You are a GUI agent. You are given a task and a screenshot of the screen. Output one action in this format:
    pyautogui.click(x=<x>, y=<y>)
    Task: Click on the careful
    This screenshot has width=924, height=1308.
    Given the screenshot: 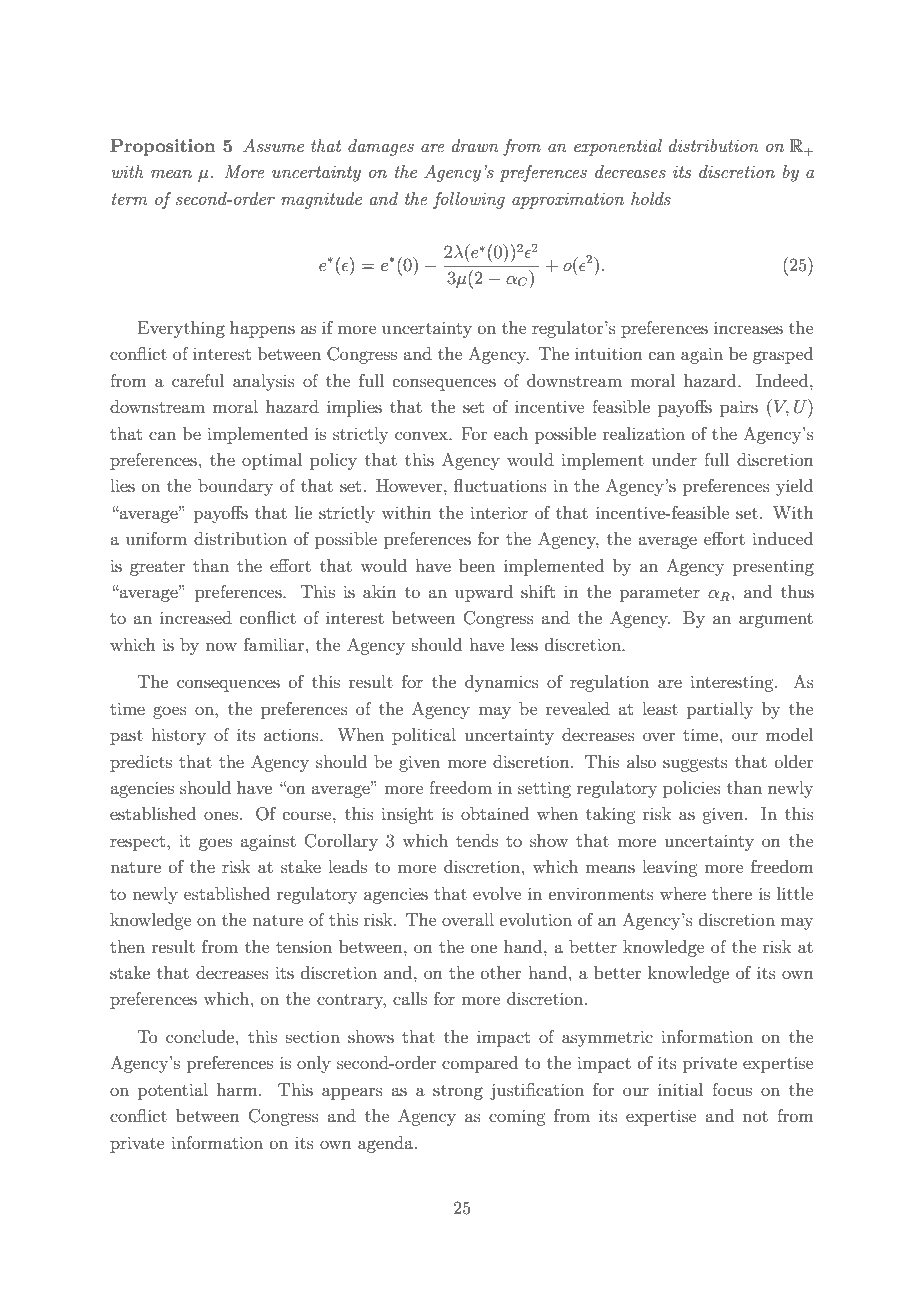 What is the action you would take?
    pyautogui.click(x=198, y=380)
